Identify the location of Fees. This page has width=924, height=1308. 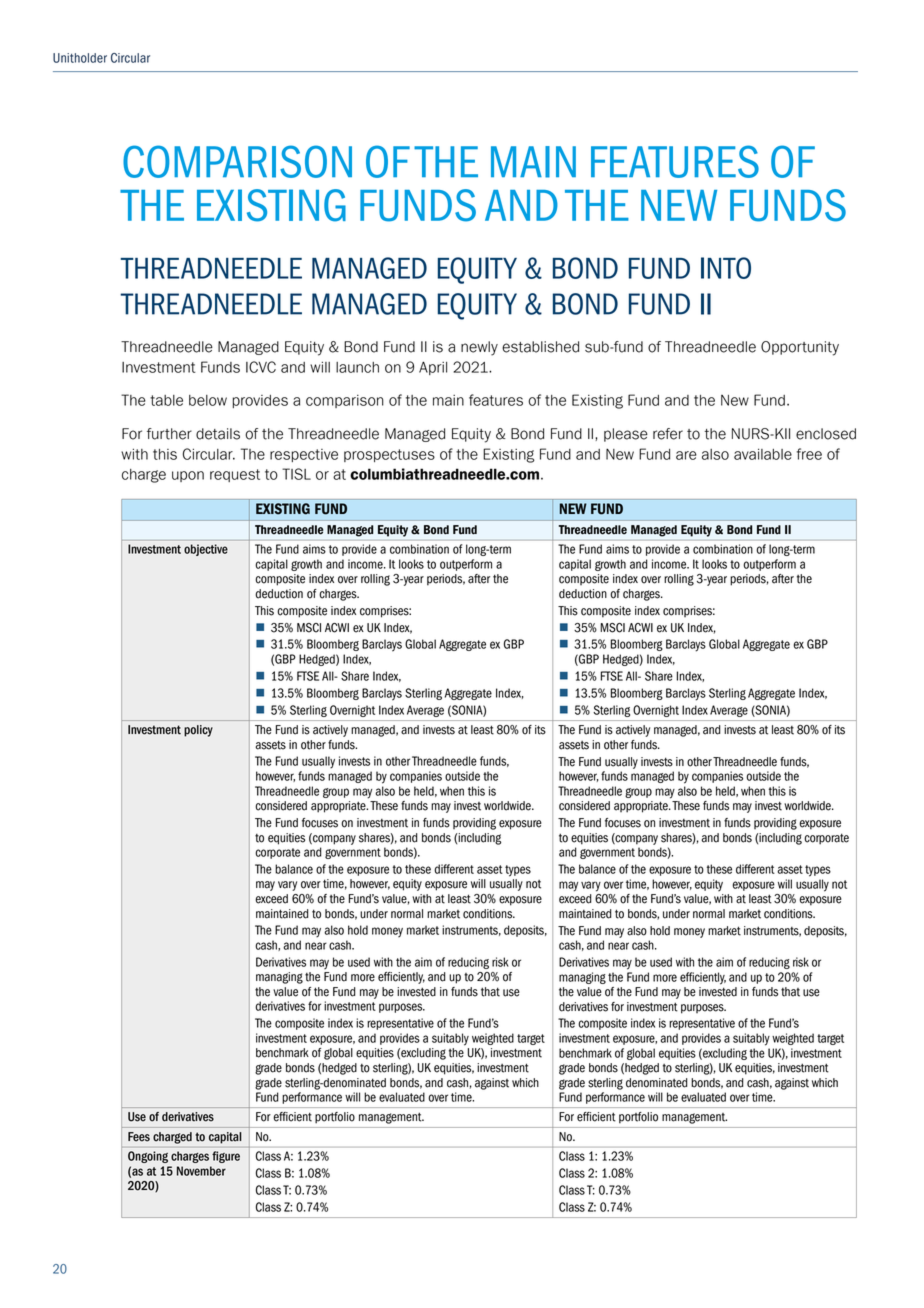
(139, 1137).
